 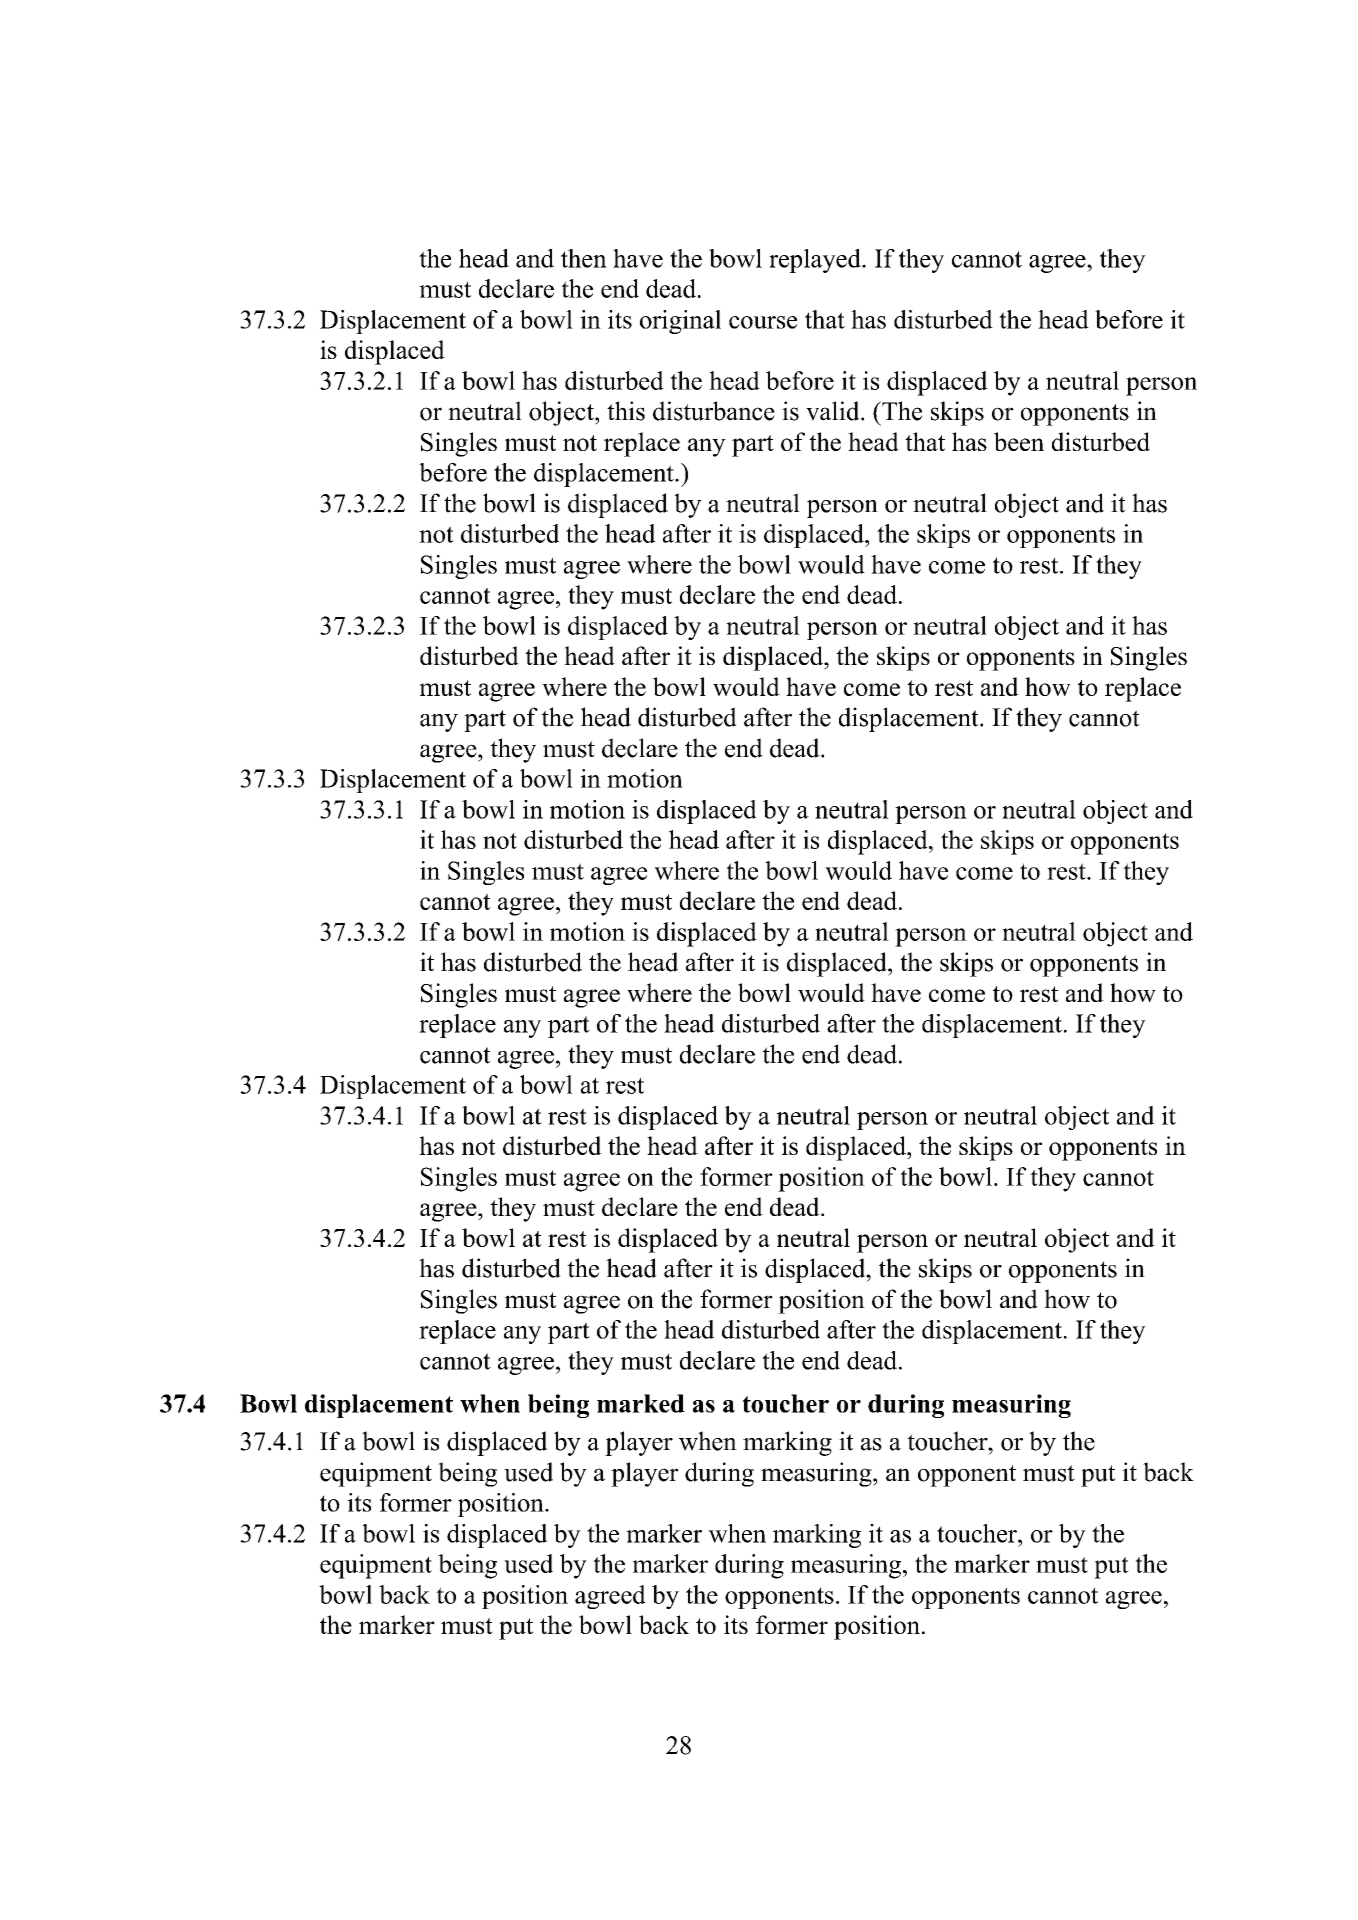 I want to click on valid, so click(x=834, y=411).
